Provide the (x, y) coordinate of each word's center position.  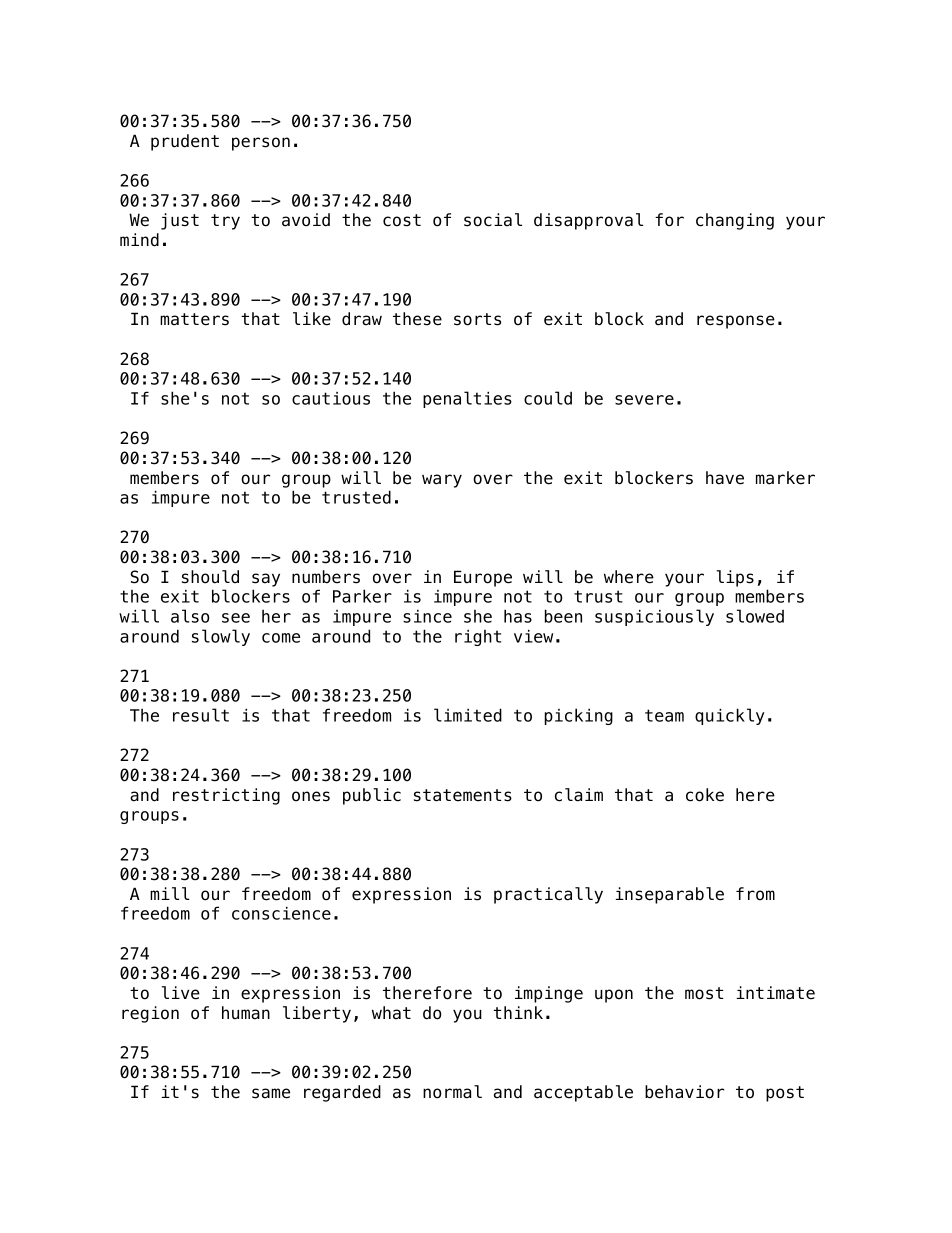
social (493, 220)
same (271, 1093)
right (478, 638)
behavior (684, 1092)
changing (735, 221)
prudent (185, 142)
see (236, 618)
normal (452, 1092)
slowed (755, 616)
